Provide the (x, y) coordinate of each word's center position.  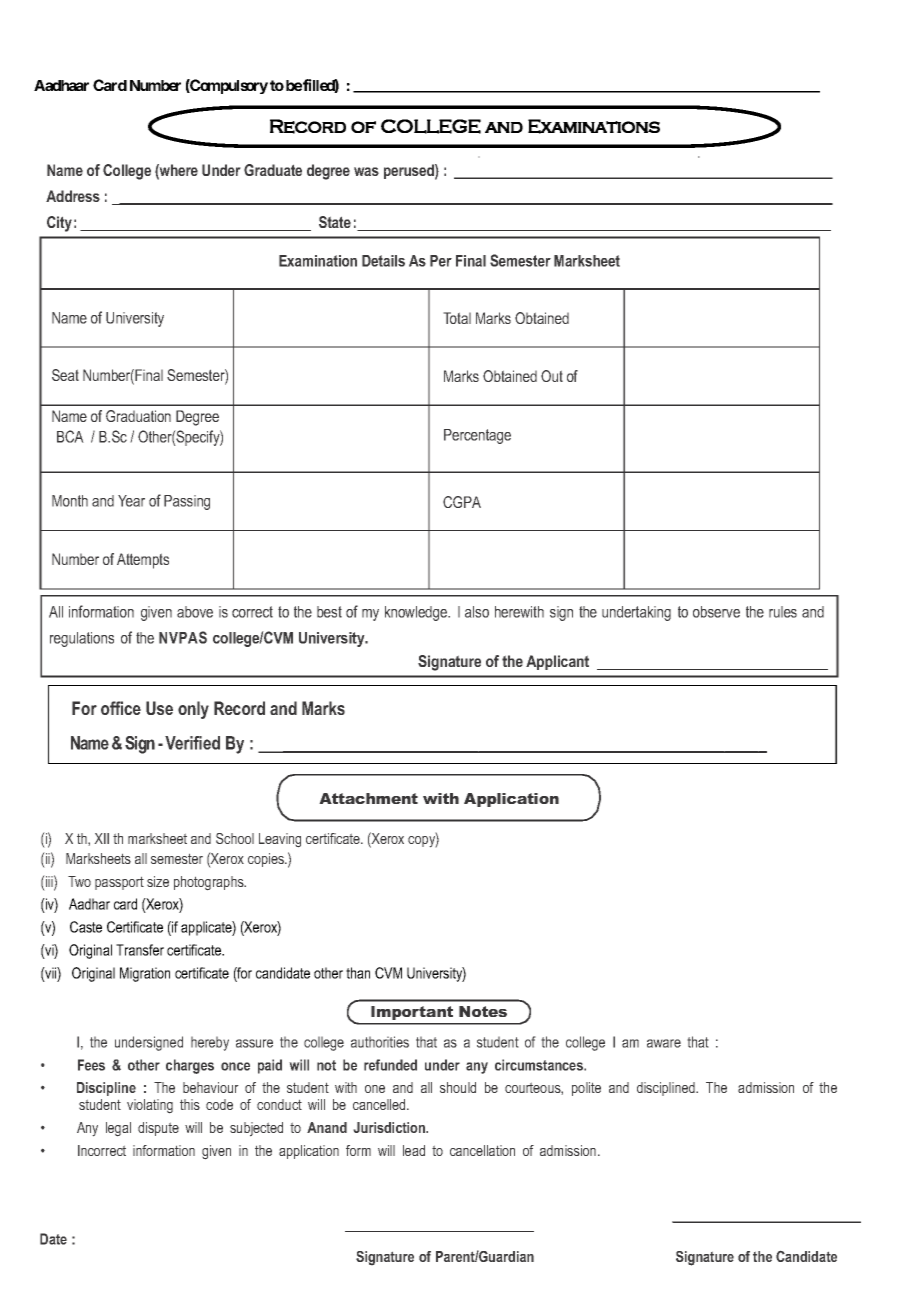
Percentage (477, 436)
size (158, 881)
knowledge (417, 613)
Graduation (138, 416)
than (358, 973)
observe (716, 612)
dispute (158, 1129)
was (366, 171)
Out (552, 376)
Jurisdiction (390, 1127)
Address (73, 196)
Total (457, 318)
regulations (82, 639)
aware (664, 1043)
